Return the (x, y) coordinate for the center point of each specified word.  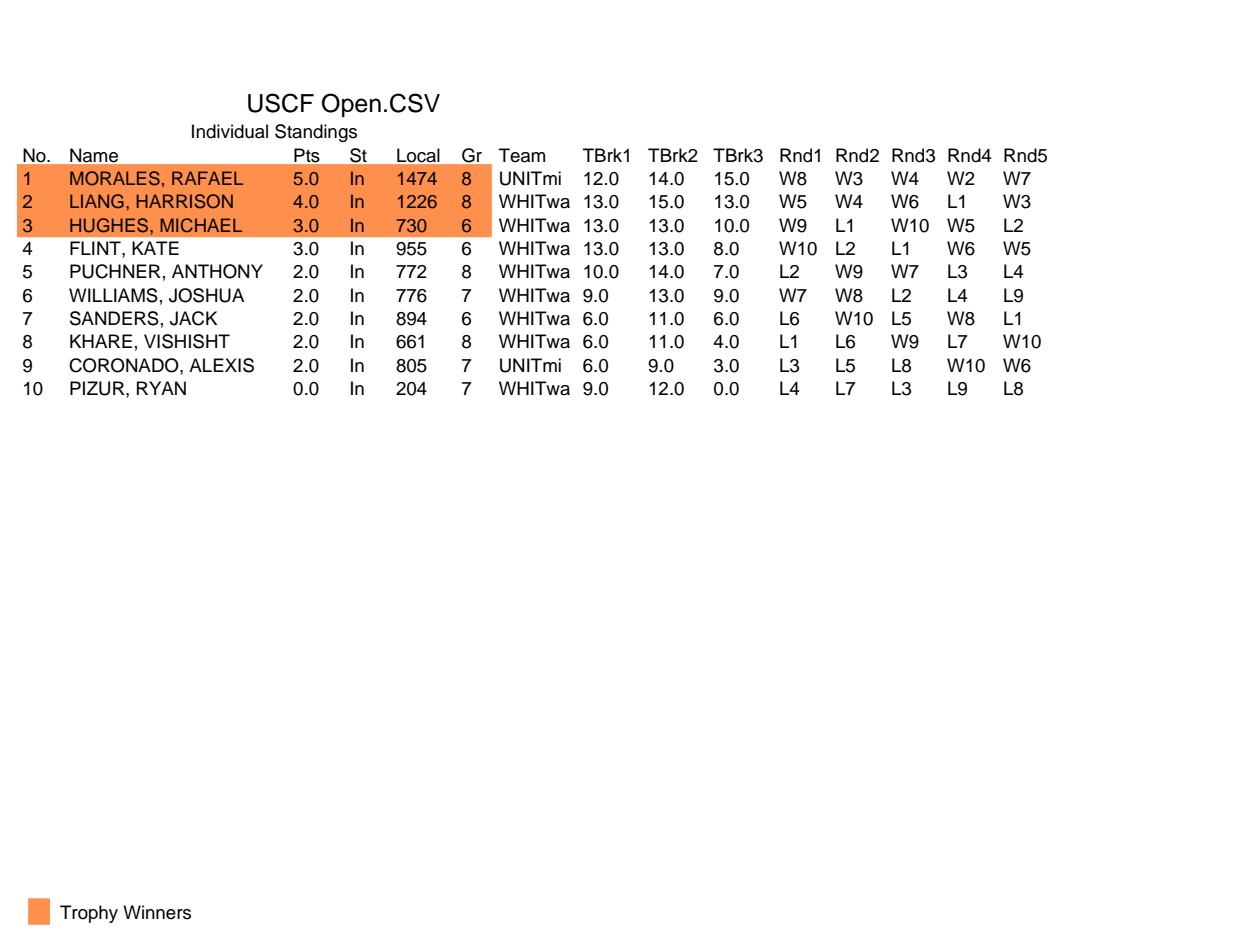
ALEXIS (221, 365)
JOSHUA (206, 295)
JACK (193, 318)
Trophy (89, 914)
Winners (157, 912)
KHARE (101, 341)
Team (522, 155)
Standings (316, 133)
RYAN (161, 388)
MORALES (115, 178)
